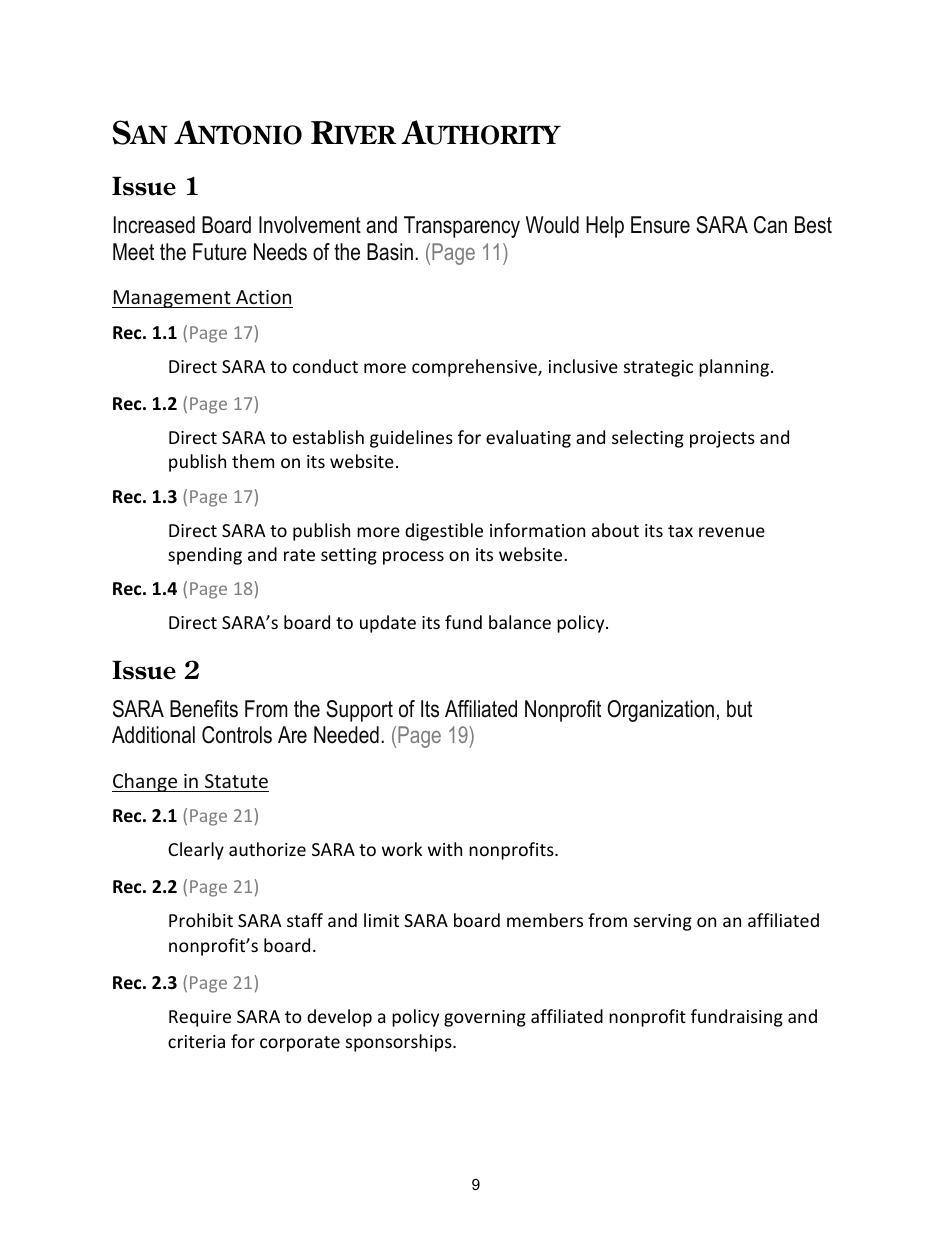  I want to click on but, so click(739, 709).
